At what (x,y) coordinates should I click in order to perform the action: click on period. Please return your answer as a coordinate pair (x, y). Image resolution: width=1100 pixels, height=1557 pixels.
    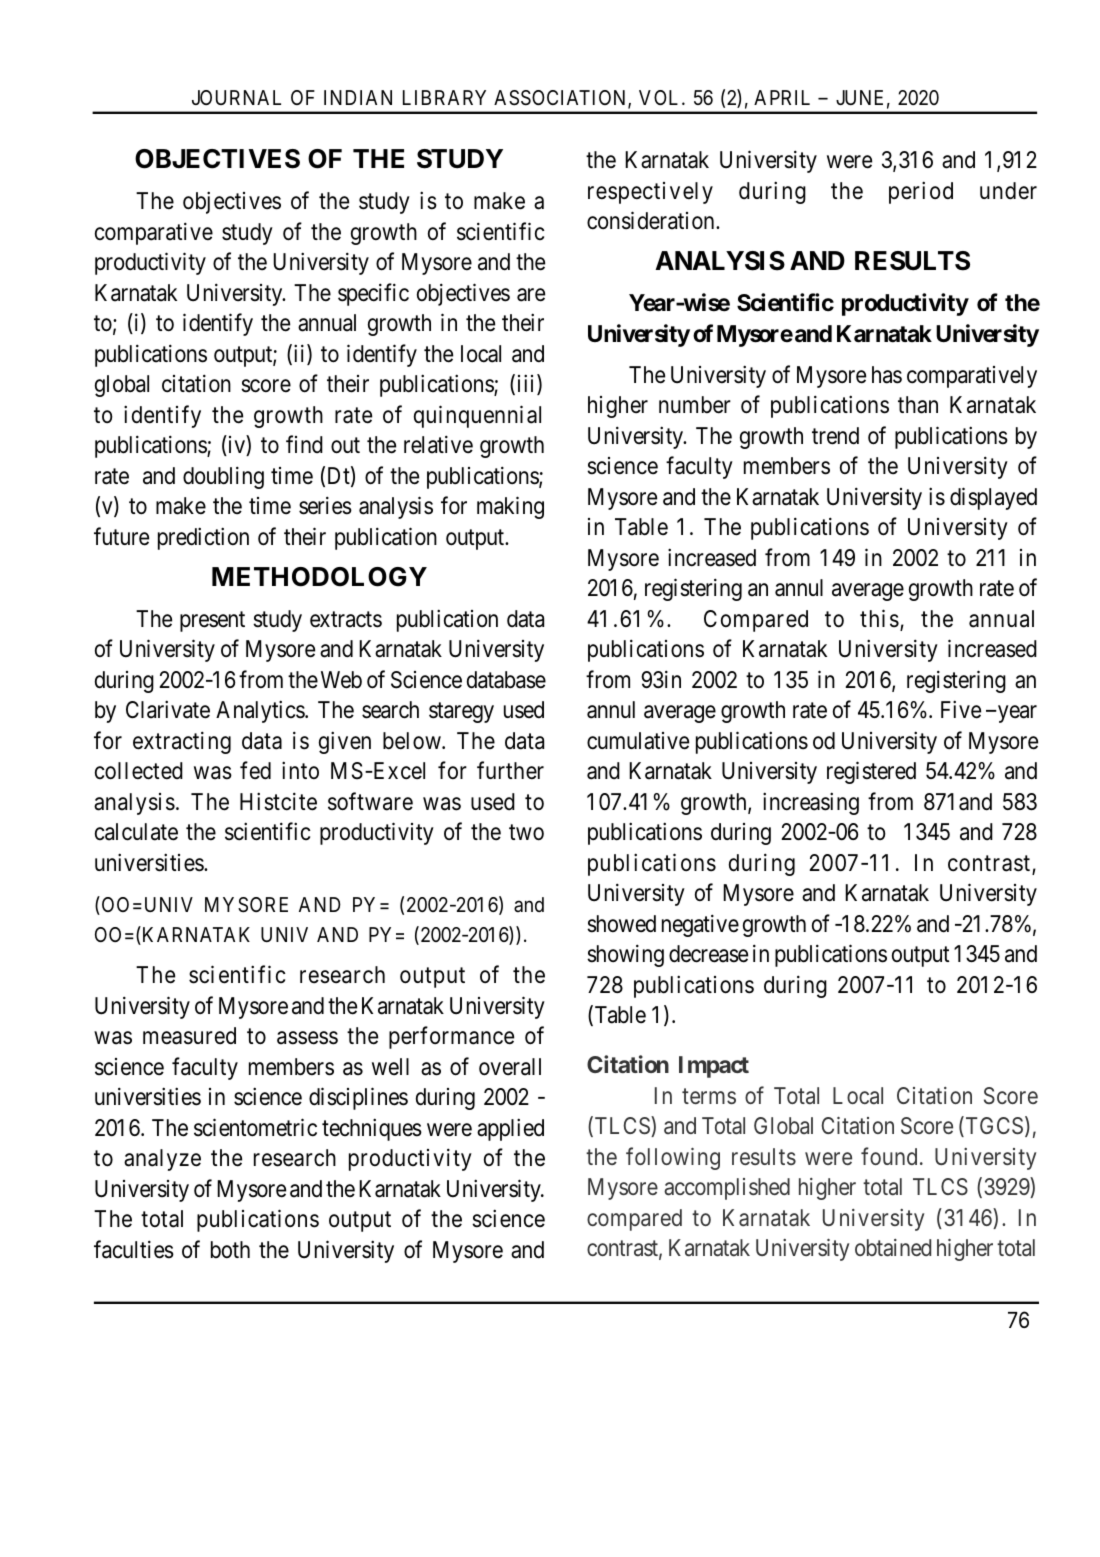
    Looking at the image, I should click on (921, 192).
